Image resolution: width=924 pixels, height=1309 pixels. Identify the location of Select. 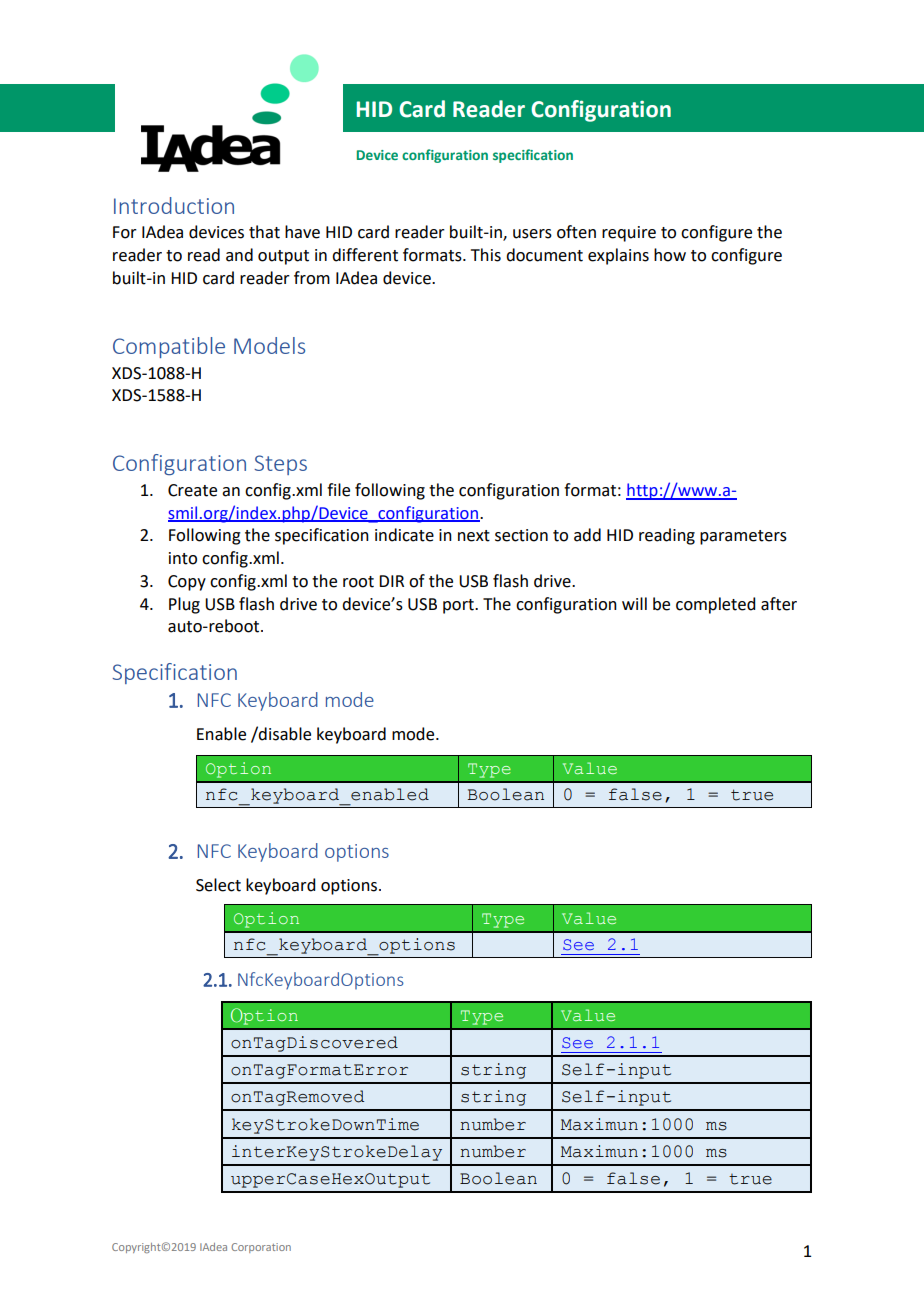
(218, 885).
